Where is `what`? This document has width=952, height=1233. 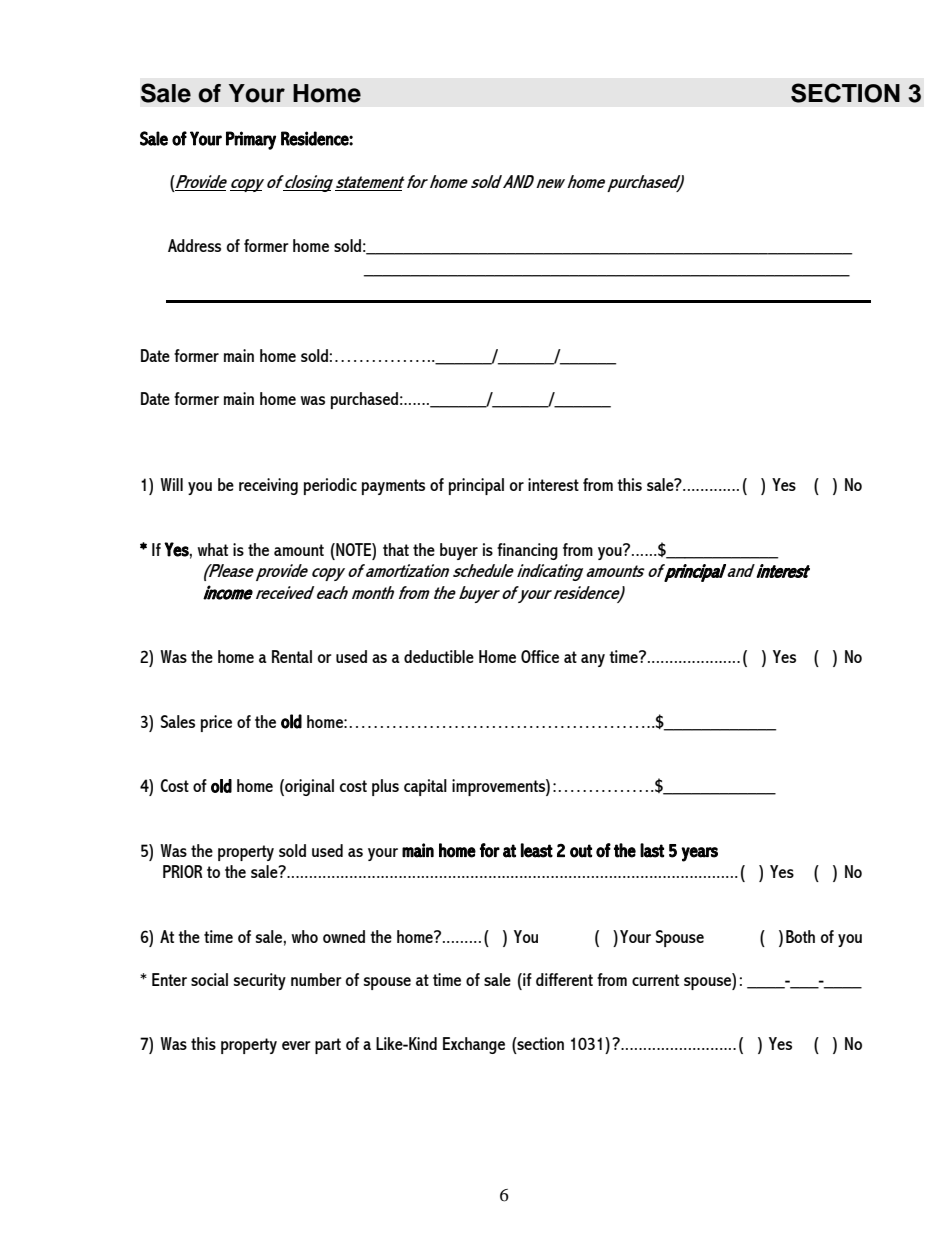
what is located at coordinates (212, 549).
